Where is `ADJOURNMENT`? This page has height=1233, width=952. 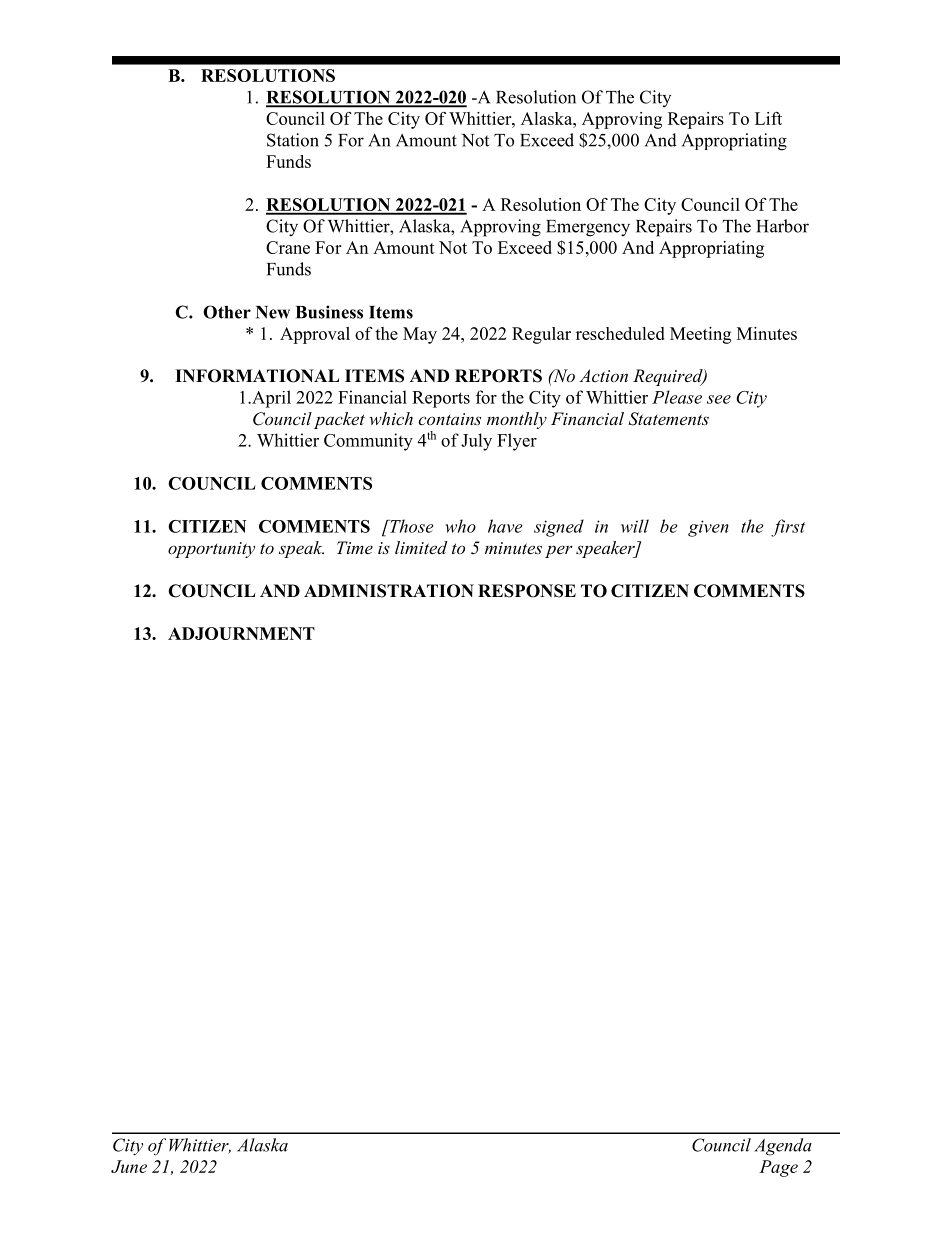
ADJOURNMENT is located at coordinates (241, 633).
